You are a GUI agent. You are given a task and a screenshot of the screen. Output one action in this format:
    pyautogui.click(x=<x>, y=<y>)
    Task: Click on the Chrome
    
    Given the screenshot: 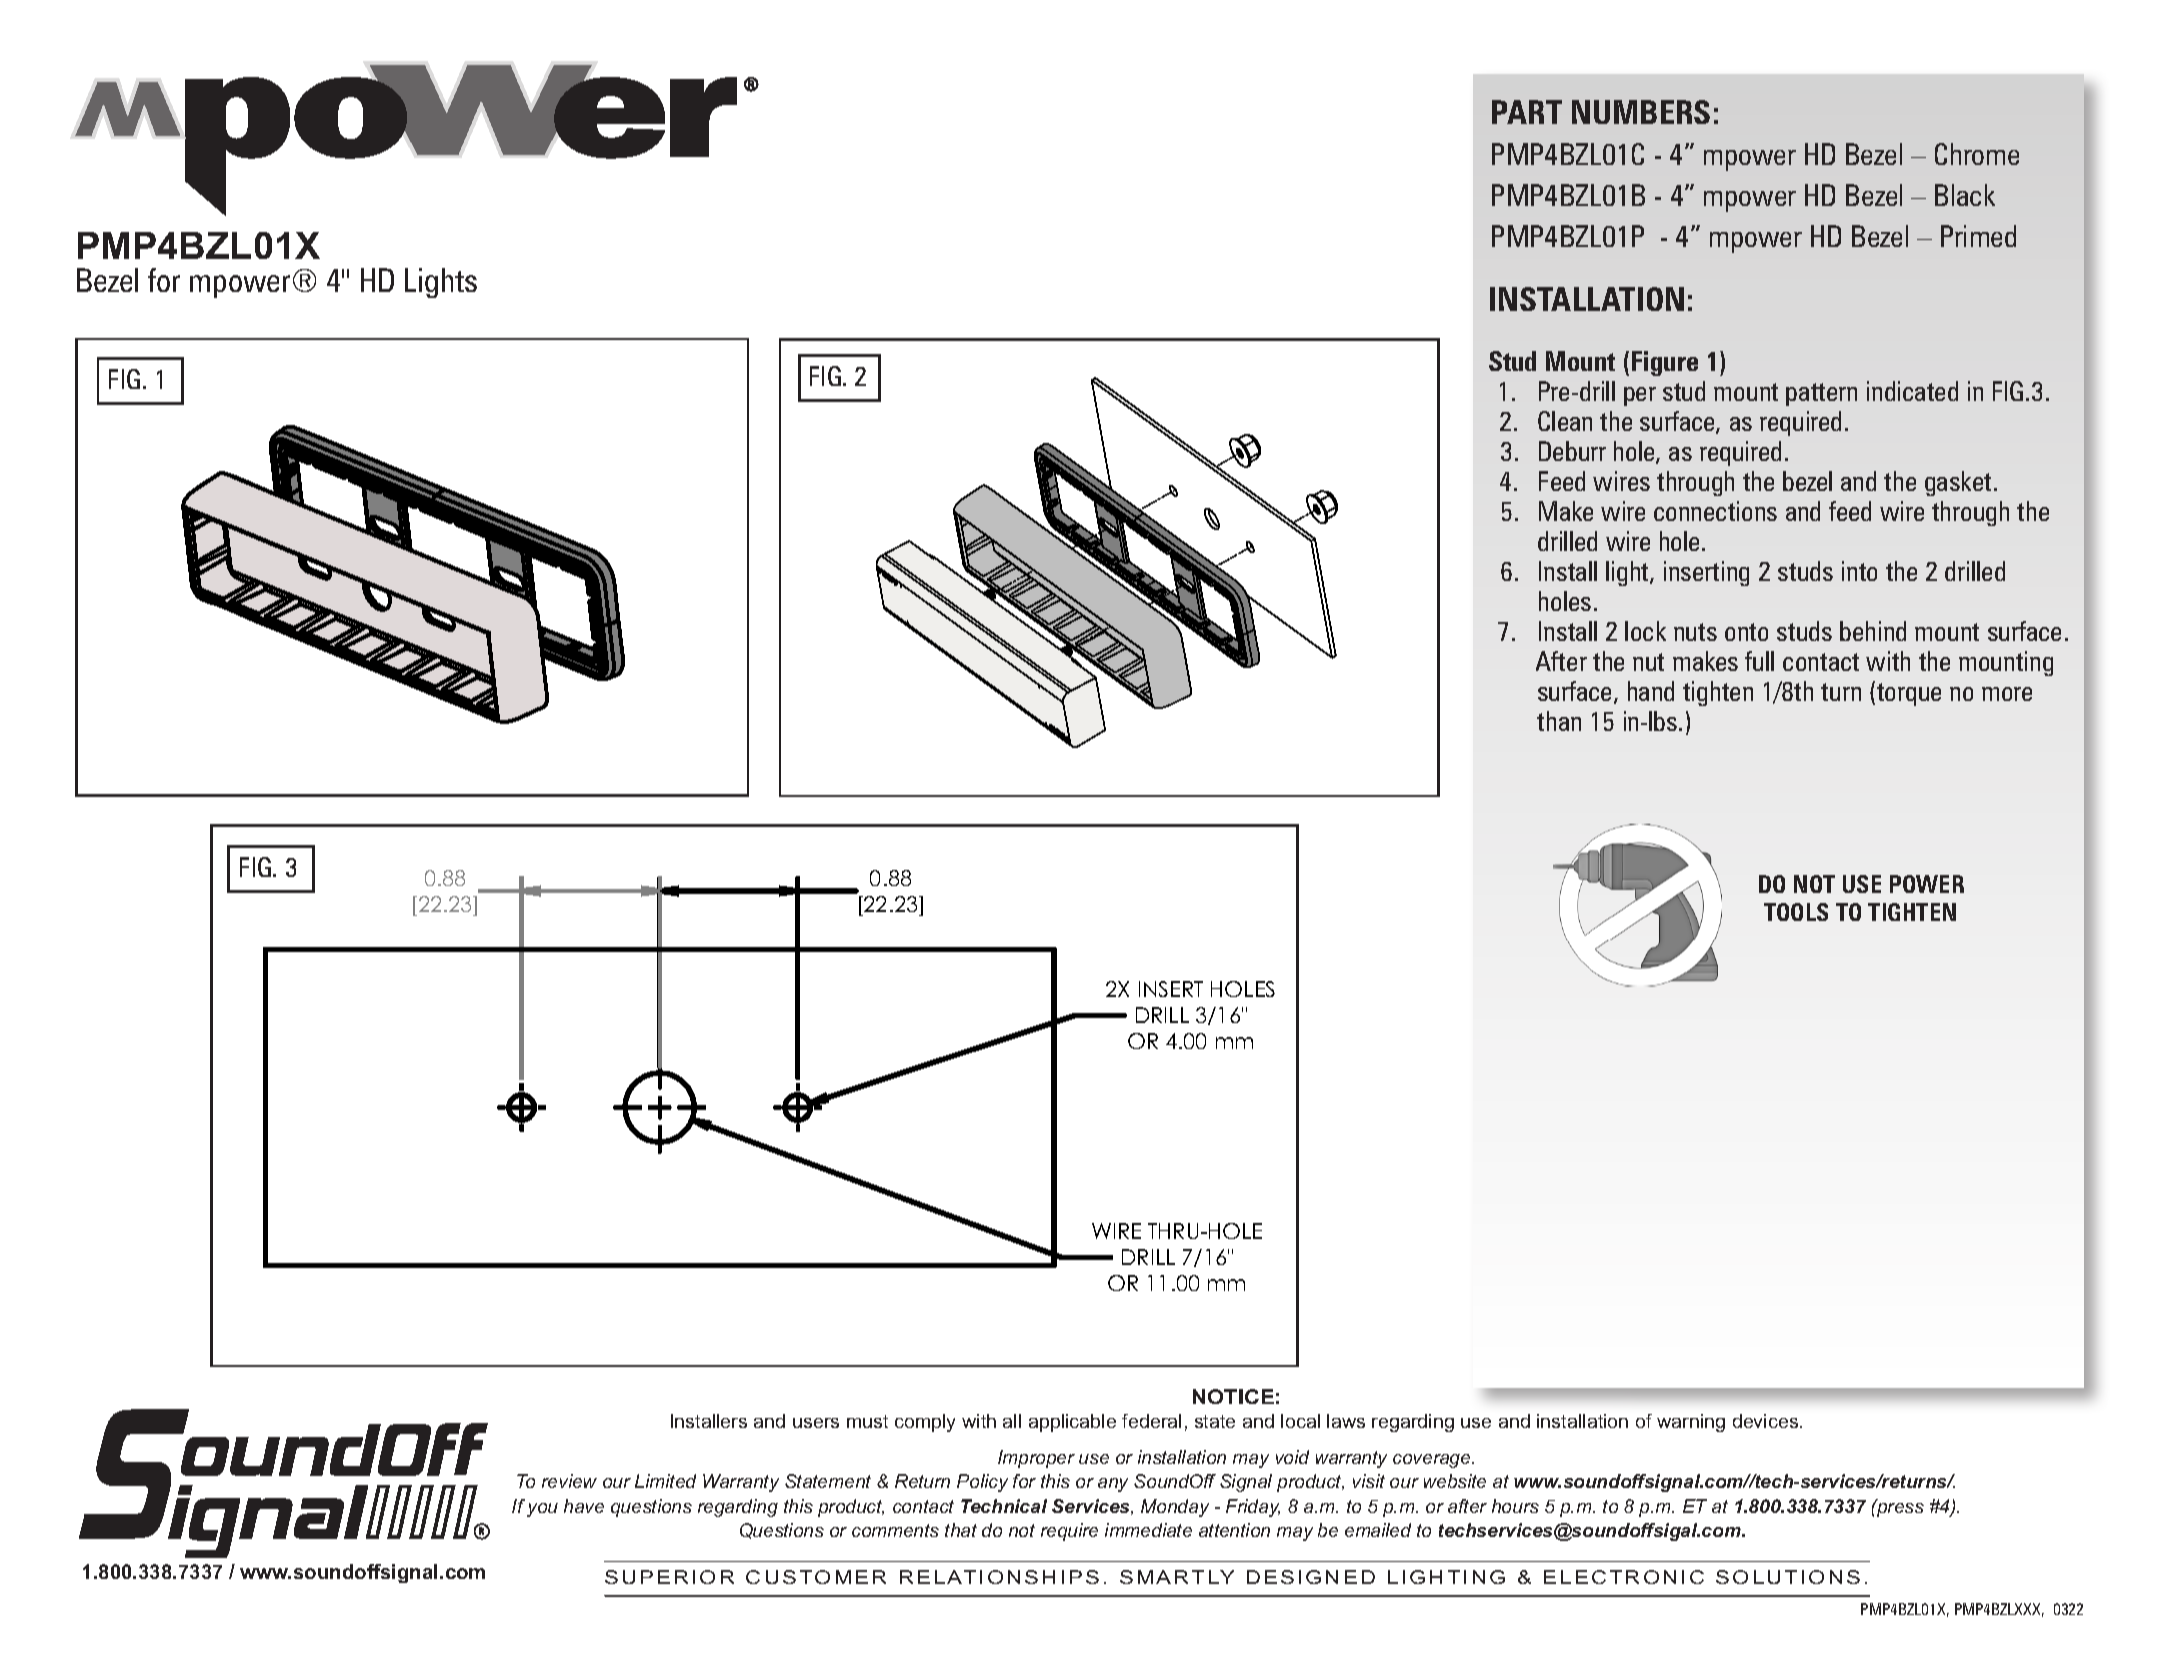 What is the action you would take?
    pyautogui.click(x=1977, y=154)
